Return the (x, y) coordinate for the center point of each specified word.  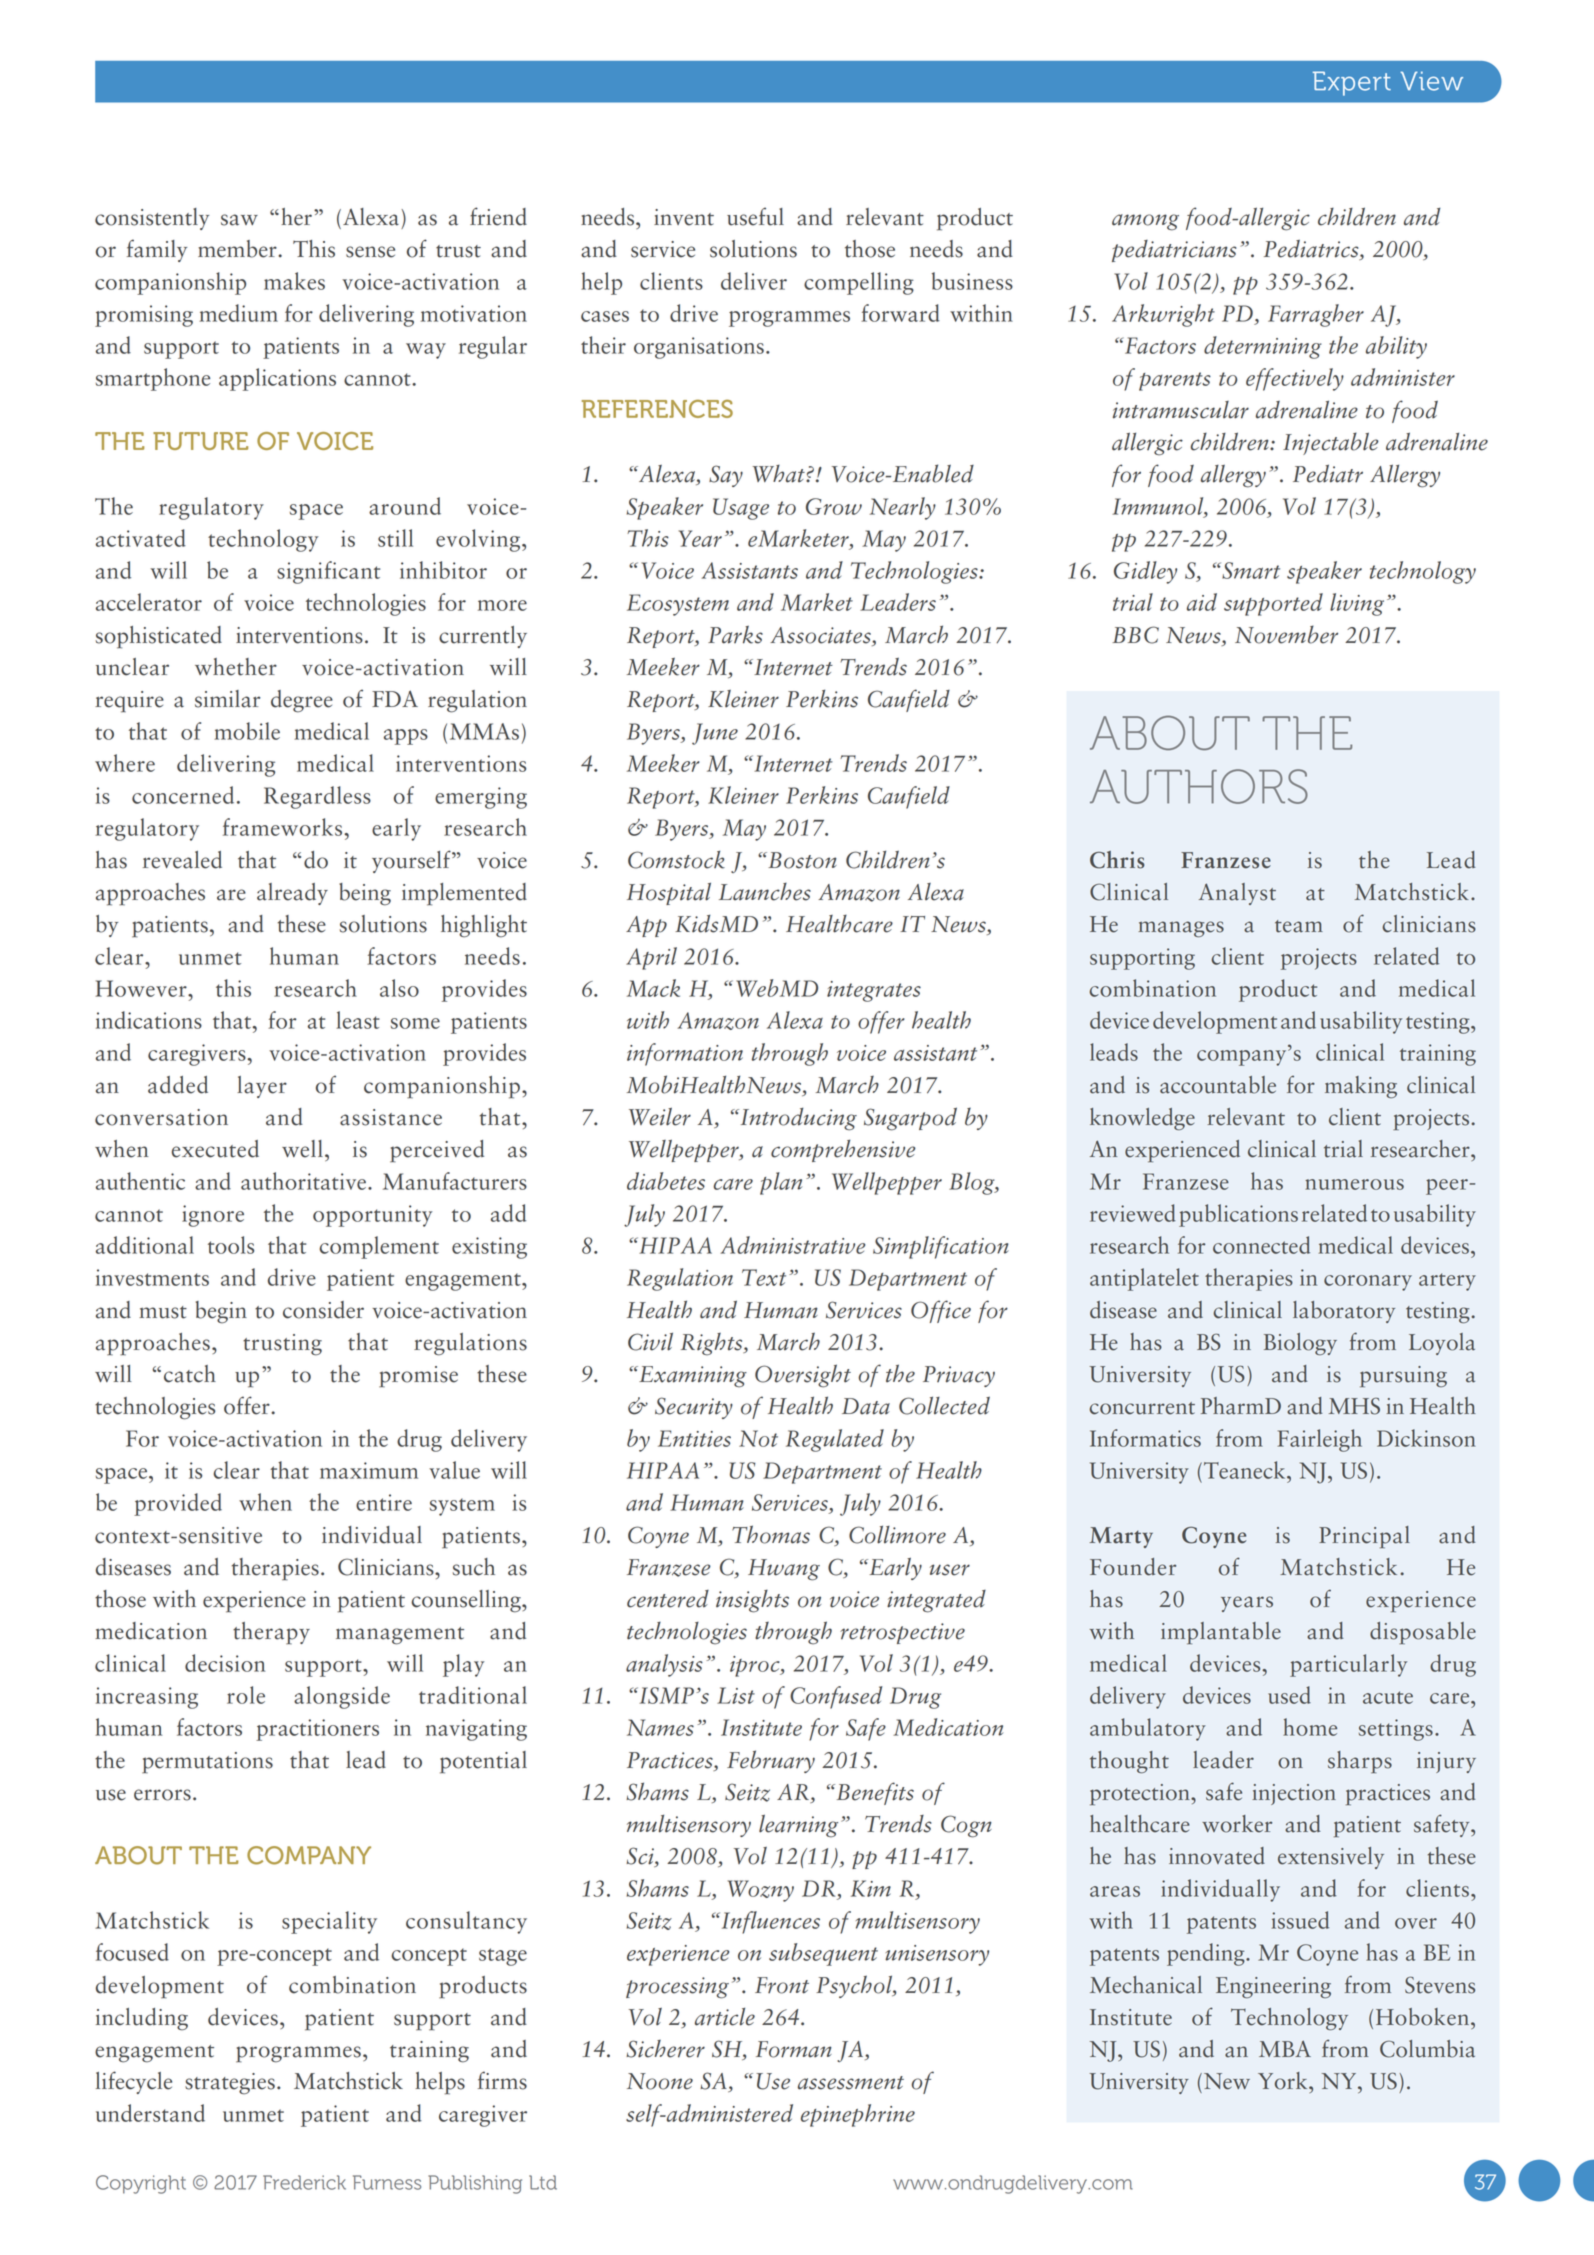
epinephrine (858, 2115)
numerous (1354, 1184)
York (1284, 2081)
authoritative (305, 1181)
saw (239, 220)
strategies (230, 2084)
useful (755, 216)
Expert (1352, 83)
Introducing (797, 1119)
